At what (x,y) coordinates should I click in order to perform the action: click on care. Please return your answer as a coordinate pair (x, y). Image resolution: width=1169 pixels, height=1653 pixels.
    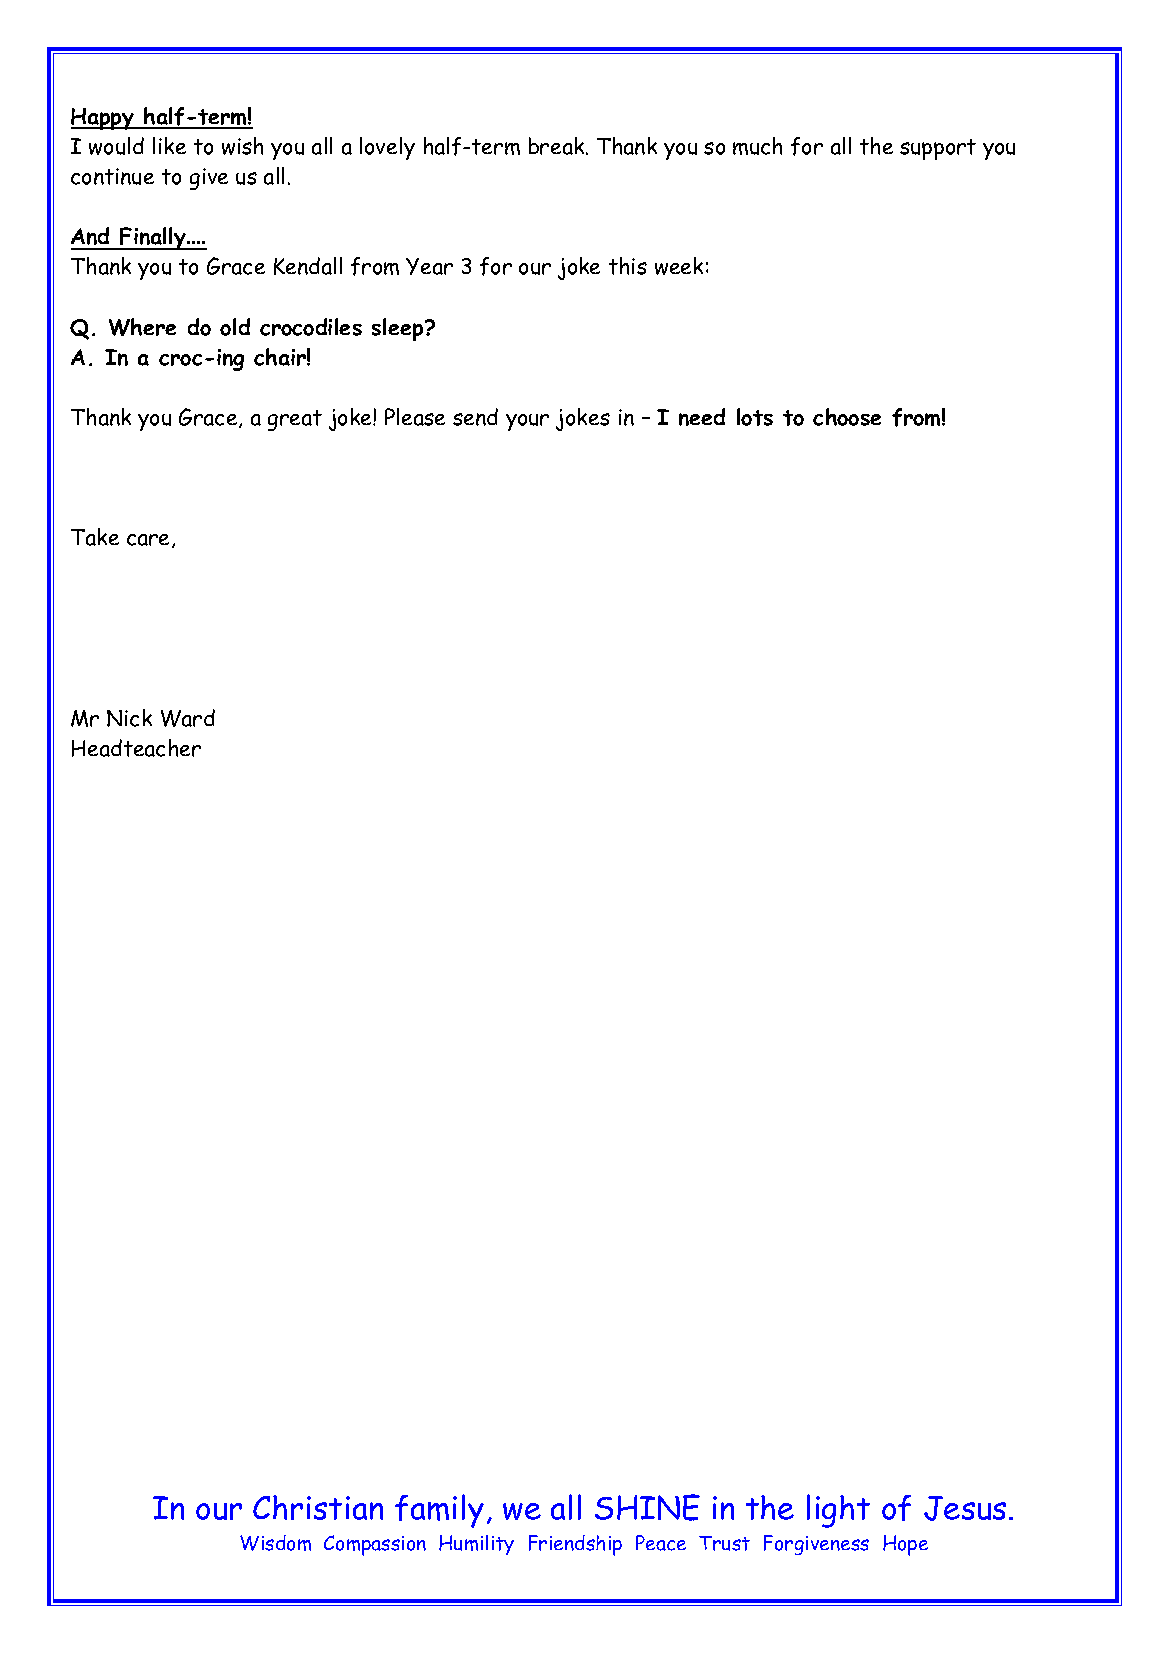
    Looking at the image, I should click on (150, 541).
